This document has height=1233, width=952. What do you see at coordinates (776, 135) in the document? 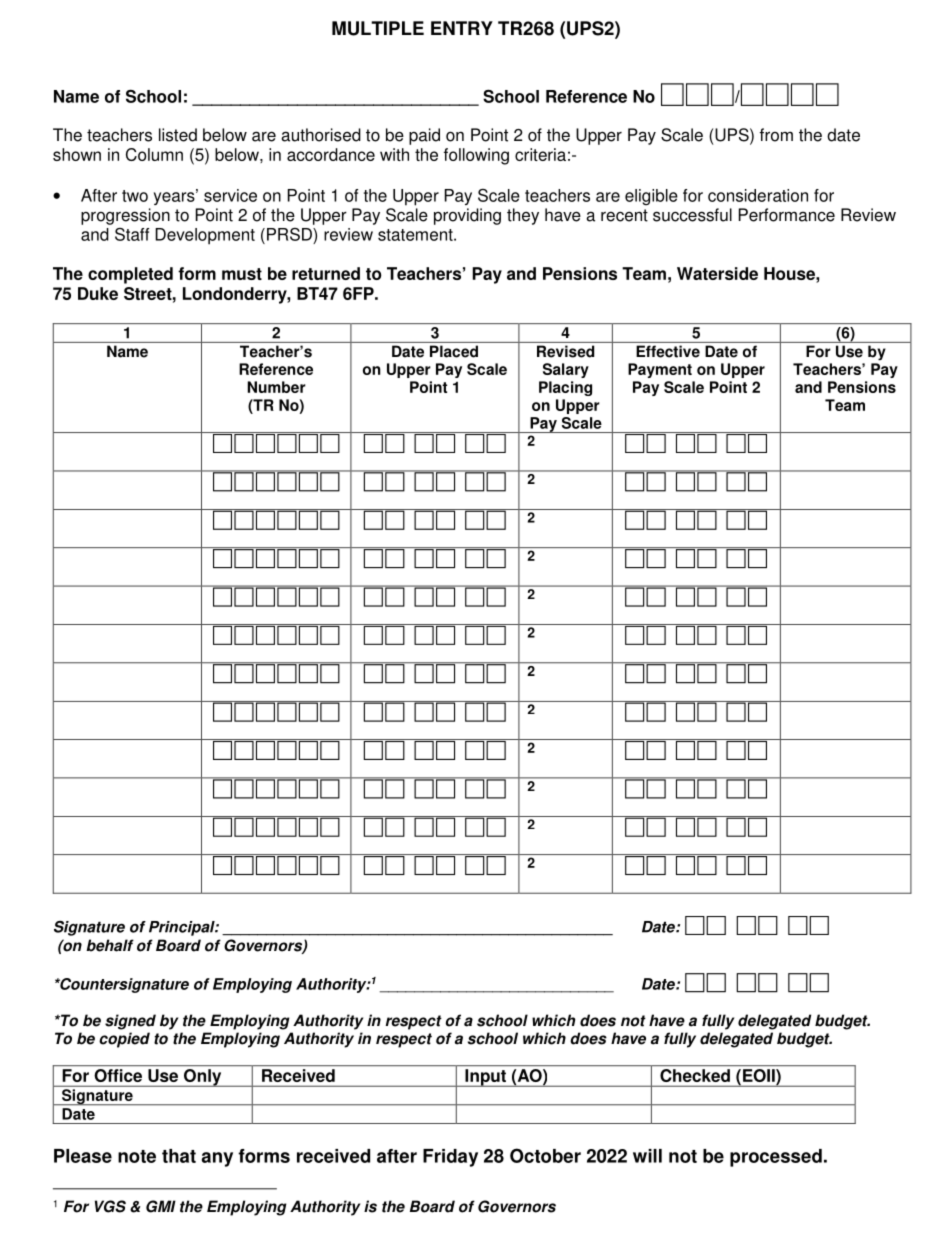
I see `from` at bounding box center [776, 135].
